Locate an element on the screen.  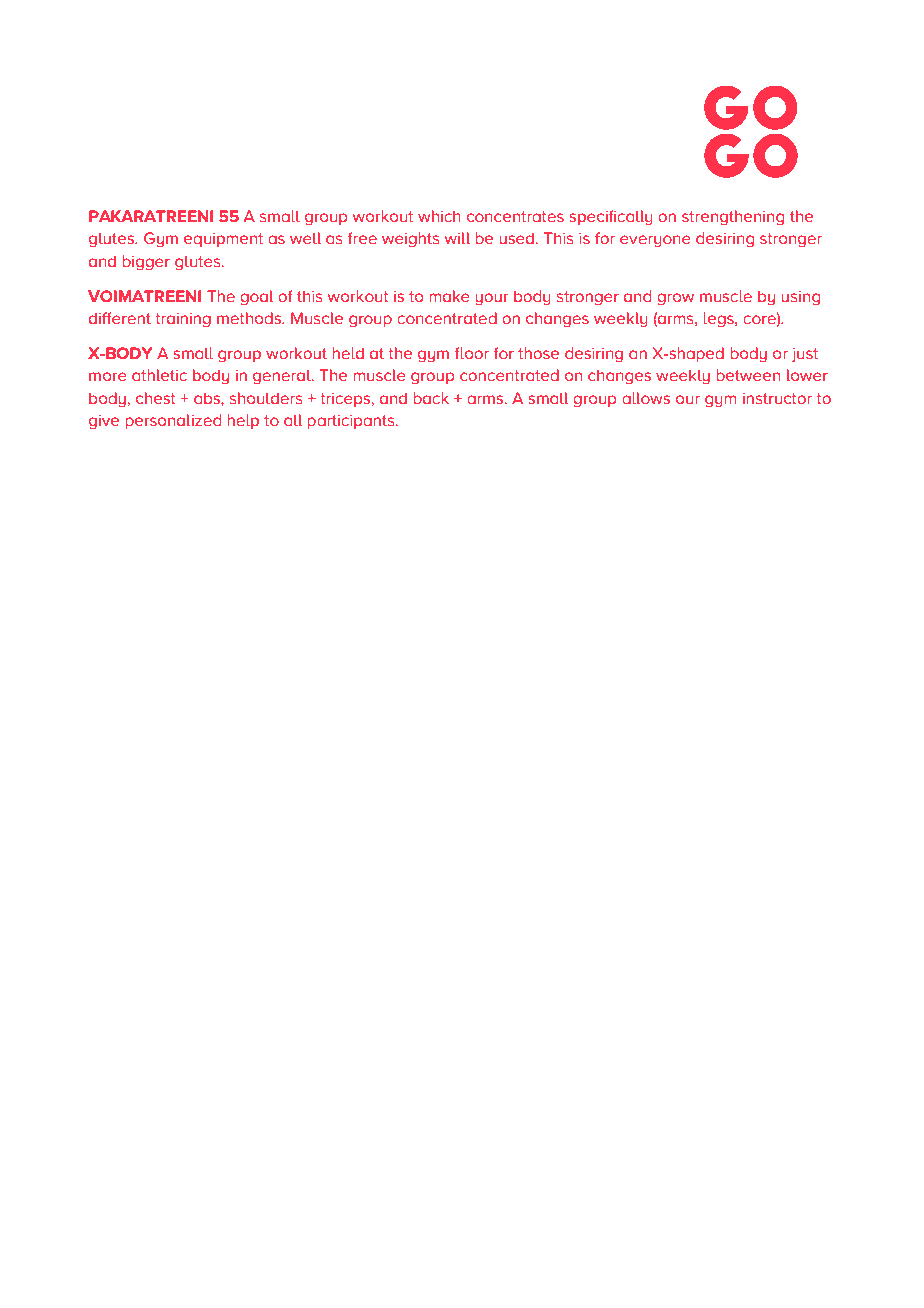
personalized is located at coordinates (173, 421).
